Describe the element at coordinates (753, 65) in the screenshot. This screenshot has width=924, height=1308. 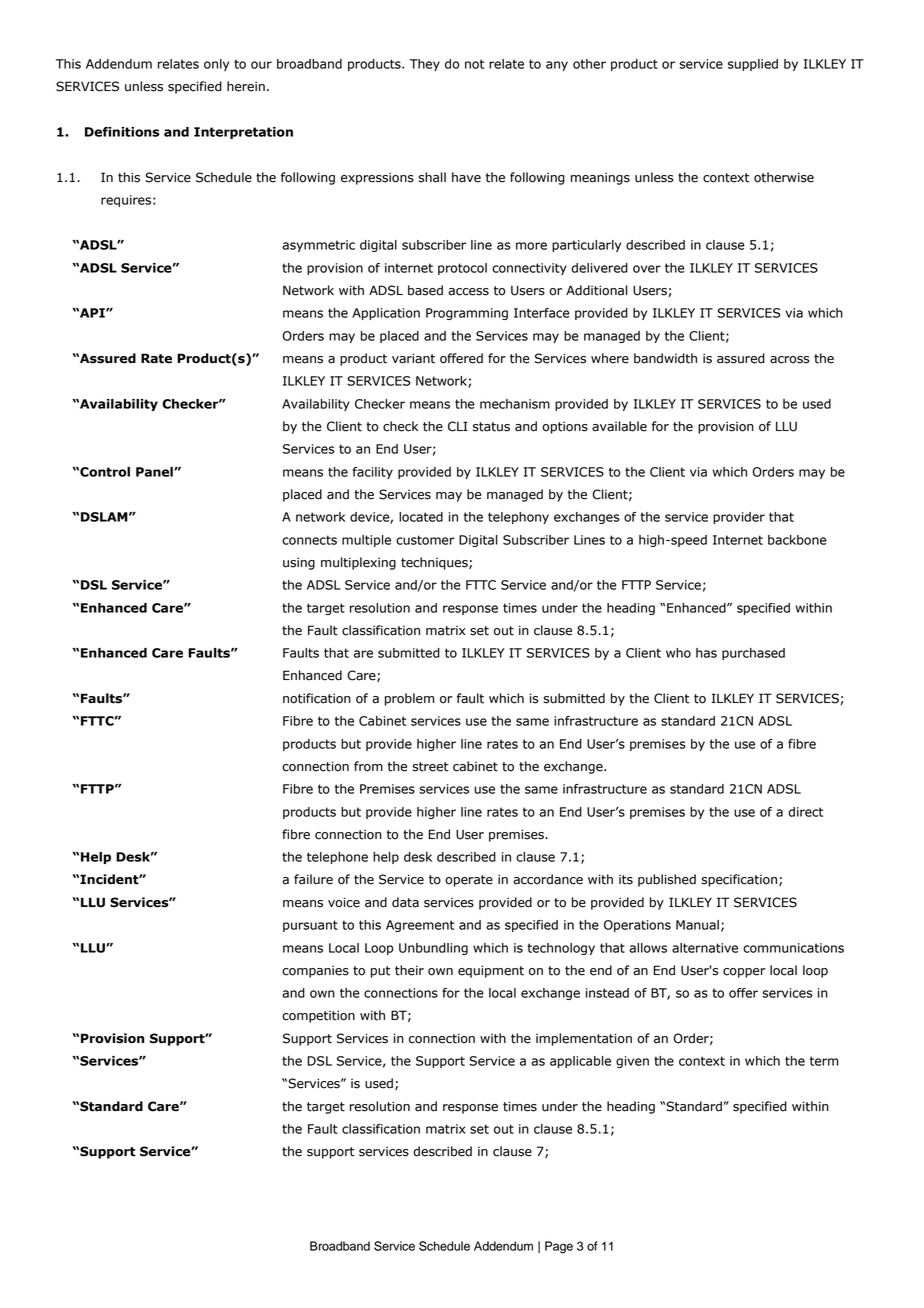
I see `supplied` at that location.
